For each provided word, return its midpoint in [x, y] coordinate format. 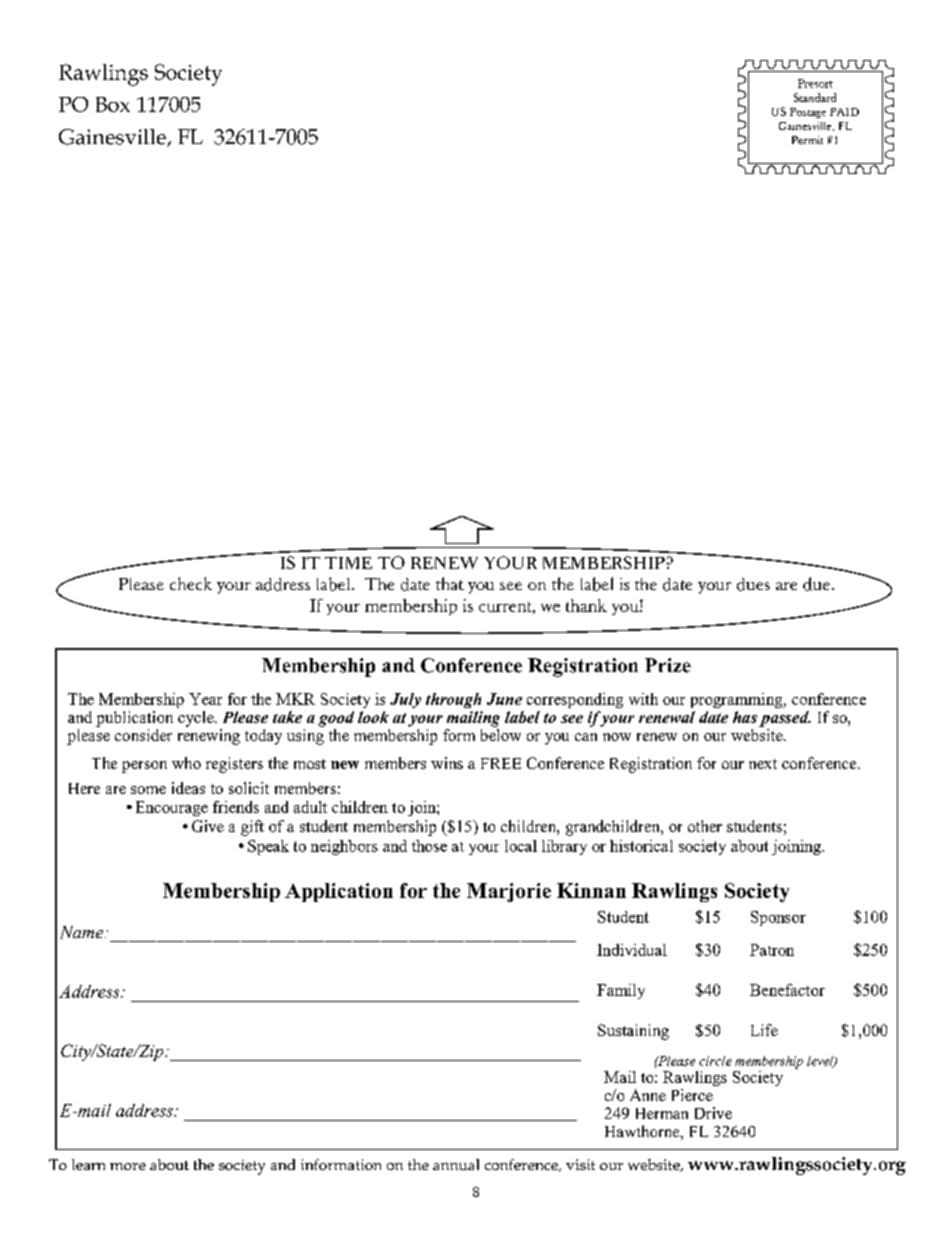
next [763, 764]
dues [753, 584]
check [191, 583]
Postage [808, 113]
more [128, 1166]
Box [113, 104]
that [450, 583]
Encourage [172, 808]
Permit [807, 140]
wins [447, 763]
